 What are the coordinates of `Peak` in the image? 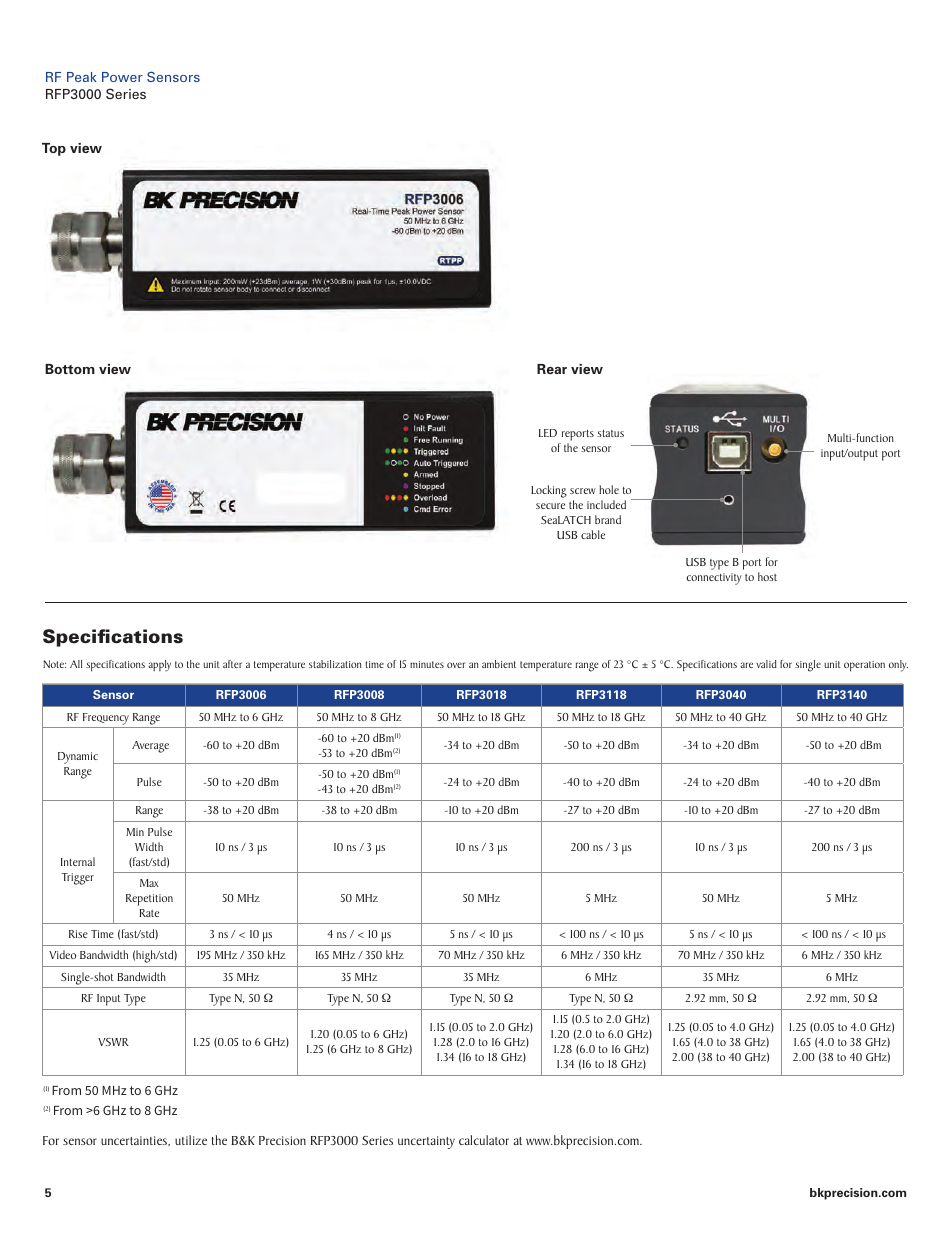 It's located at (82, 77).
